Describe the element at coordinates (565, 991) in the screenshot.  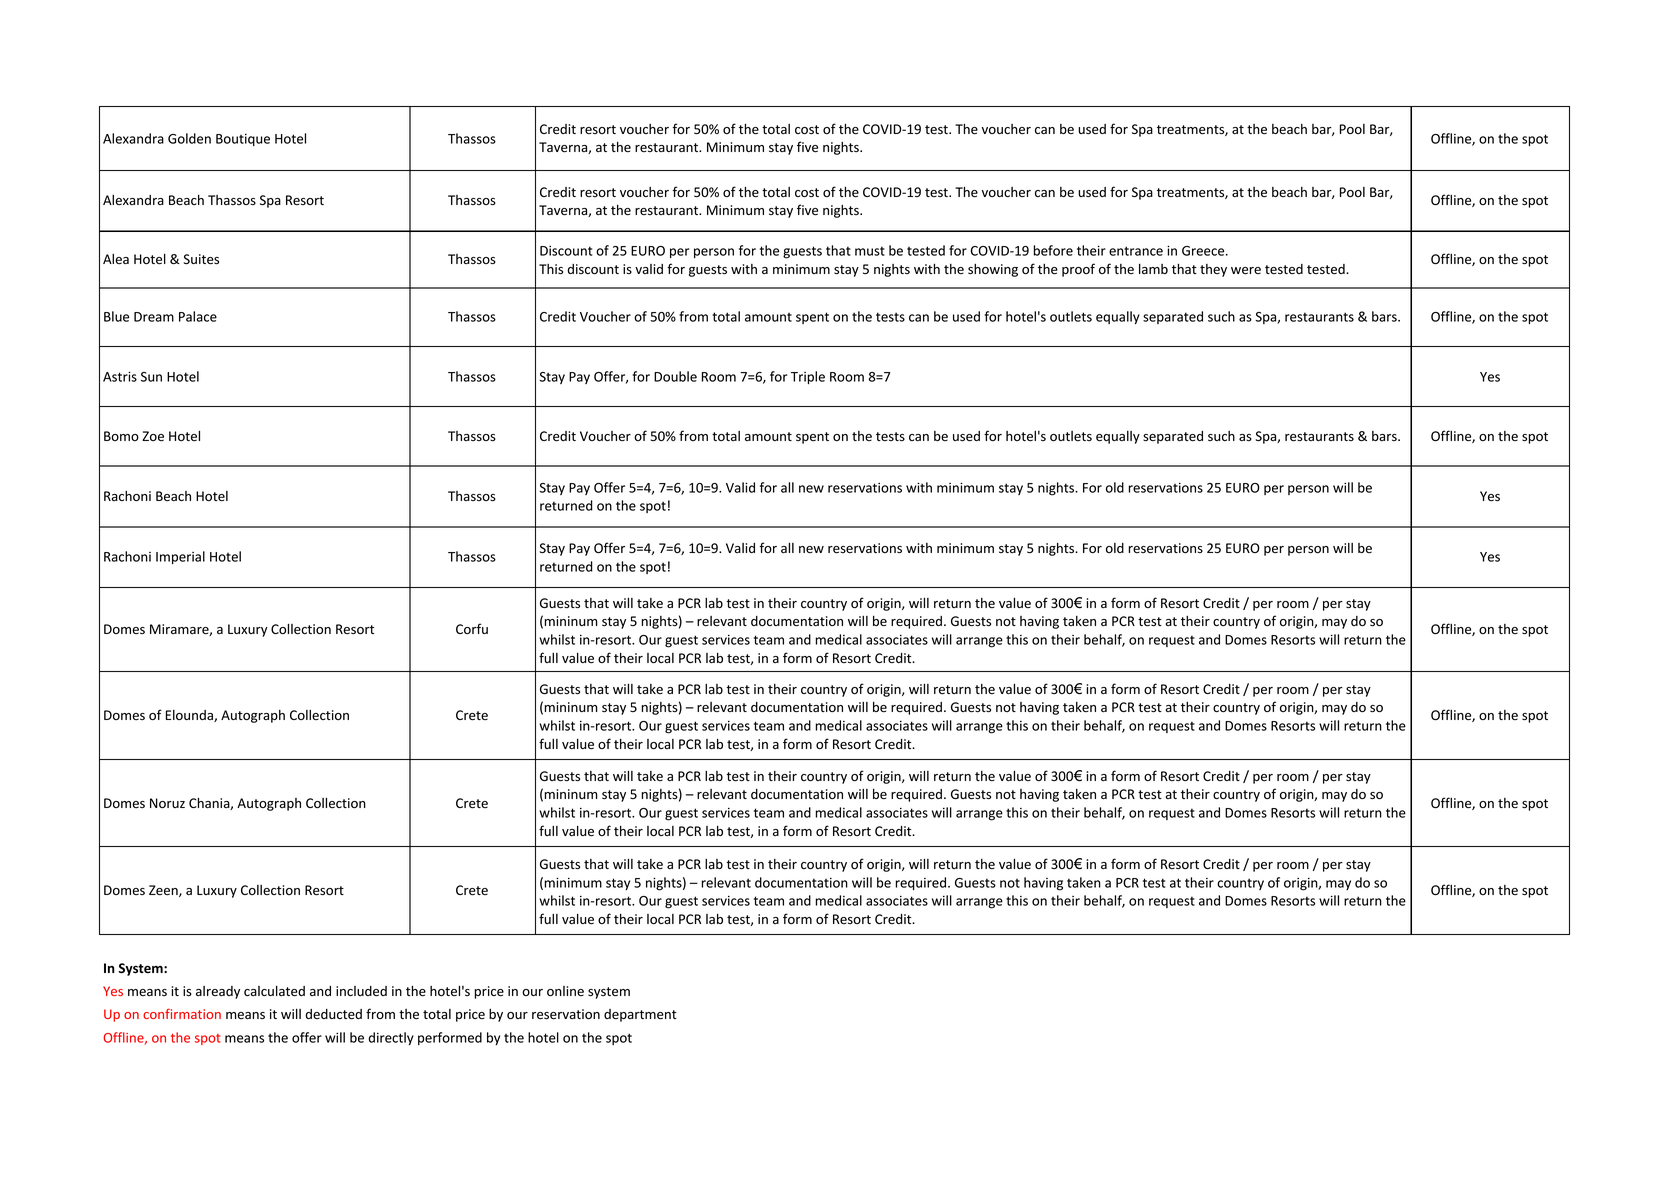
I see `online` at that location.
